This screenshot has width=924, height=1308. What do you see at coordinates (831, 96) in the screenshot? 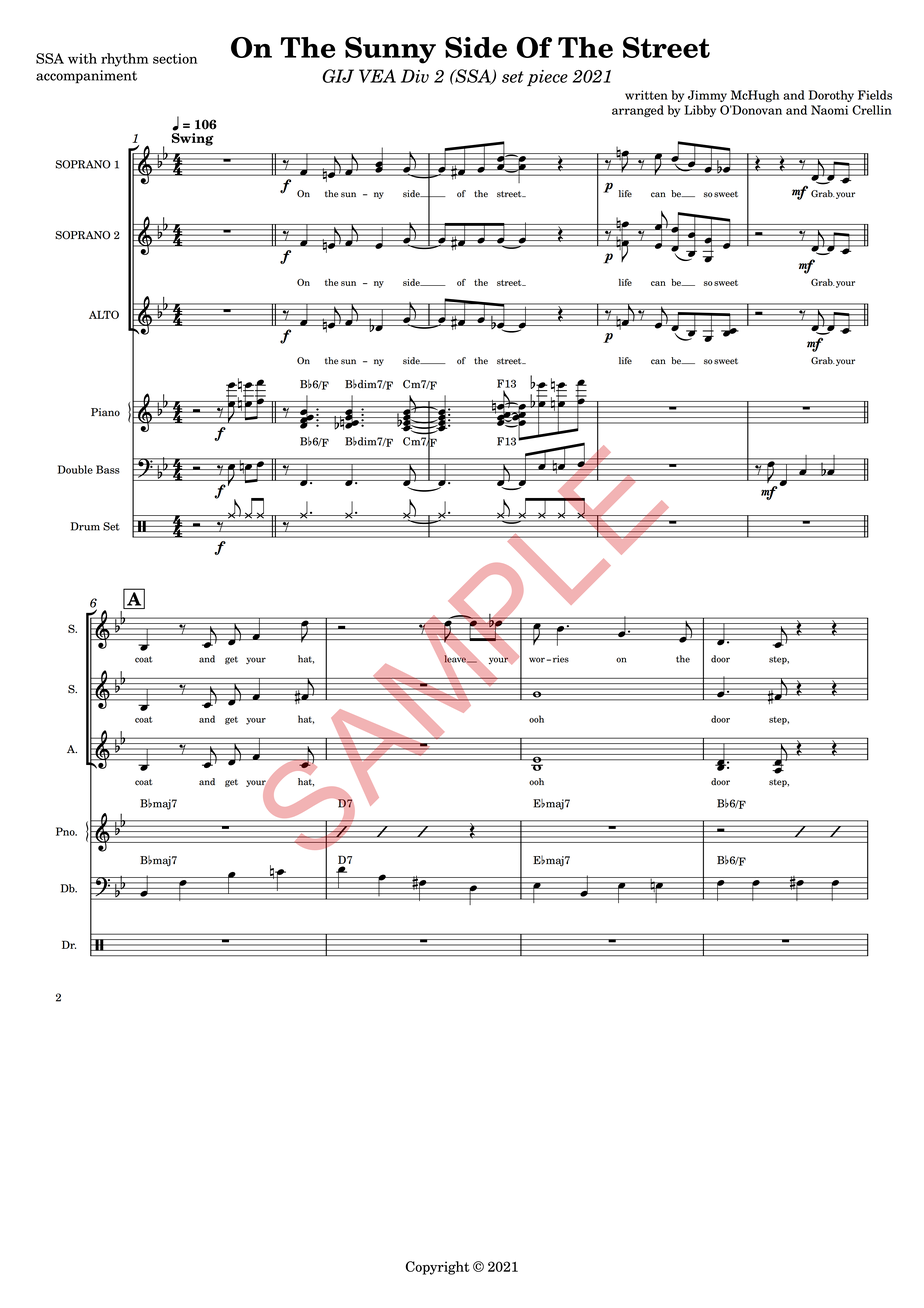
I see `Dorothy` at bounding box center [831, 96].
